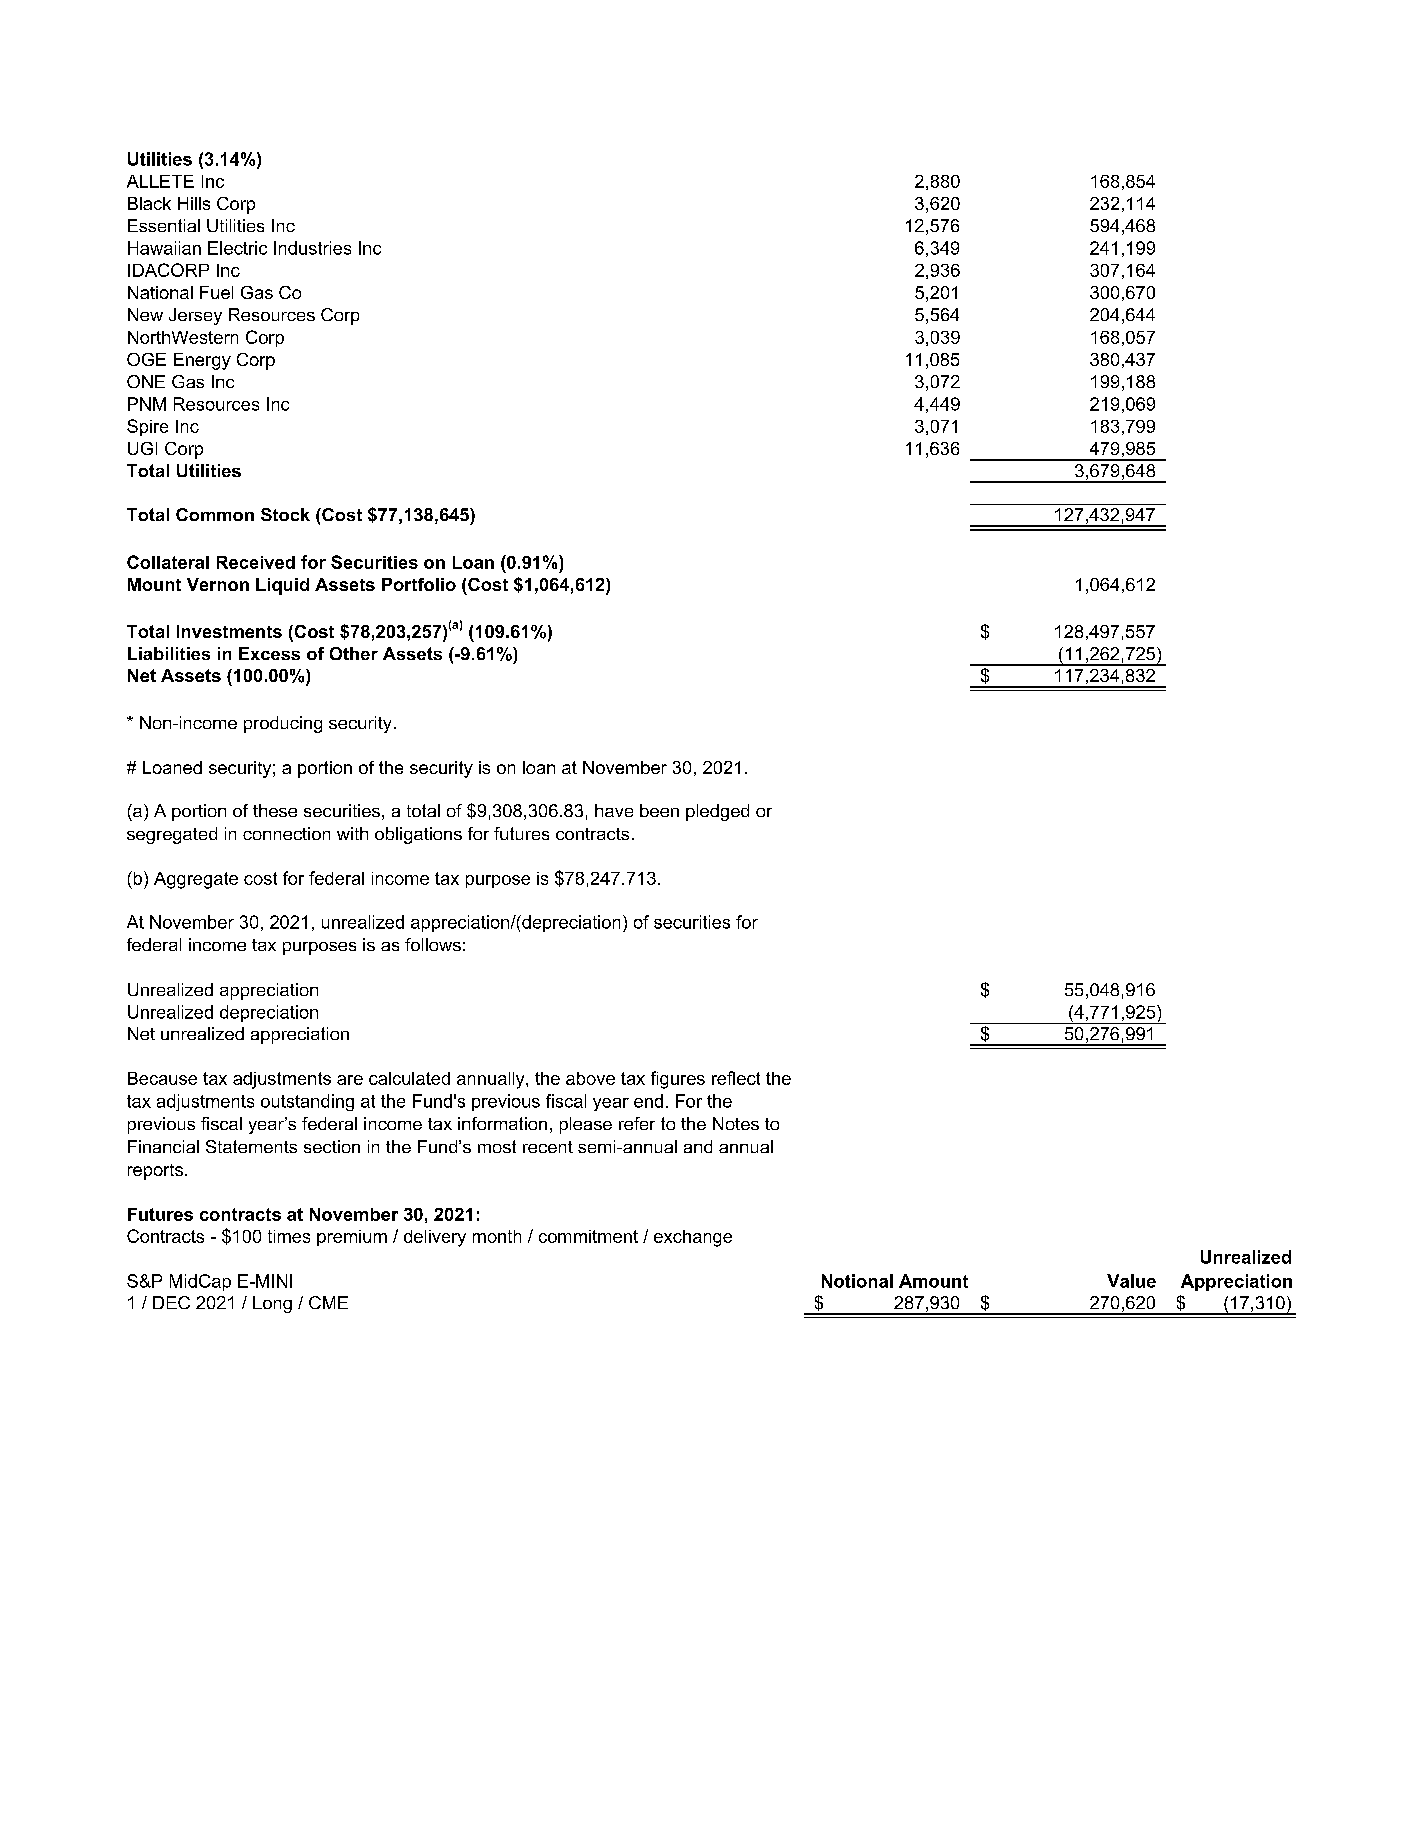  I want to click on been, so click(659, 810).
